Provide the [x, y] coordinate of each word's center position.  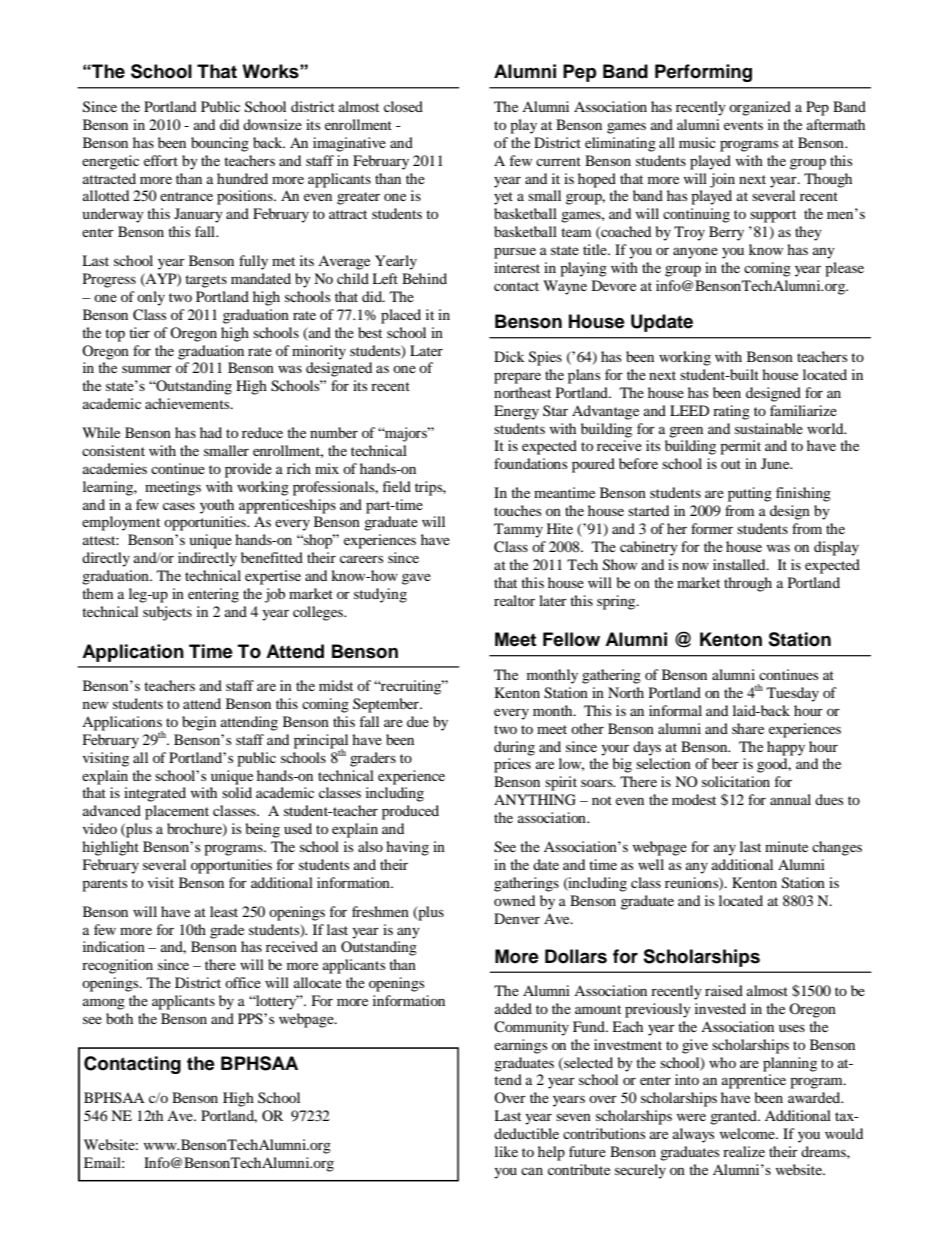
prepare [517, 378]
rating [731, 412]
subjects [167, 613]
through [748, 584]
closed [403, 106]
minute [786, 846]
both [119, 1018]
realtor [514, 600]
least [224, 911]
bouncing [220, 144]
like [506, 1151]
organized [760, 108]
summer [147, 369]
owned [514, 900]
